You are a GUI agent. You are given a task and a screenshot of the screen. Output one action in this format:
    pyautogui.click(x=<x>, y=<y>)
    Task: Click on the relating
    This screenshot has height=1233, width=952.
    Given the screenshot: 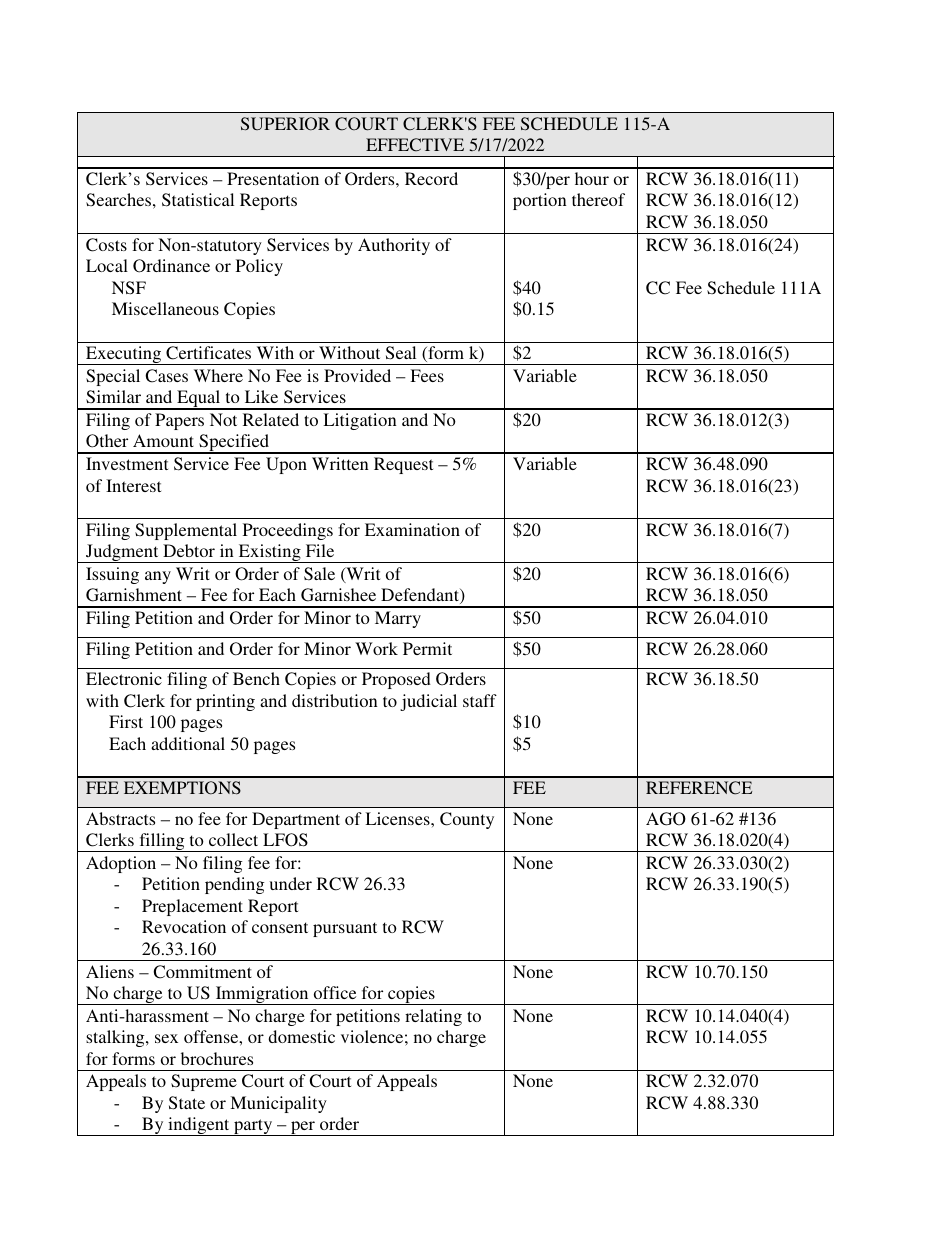 What is the action you would take?
    pyautogui.click(x=433, y=1017)
